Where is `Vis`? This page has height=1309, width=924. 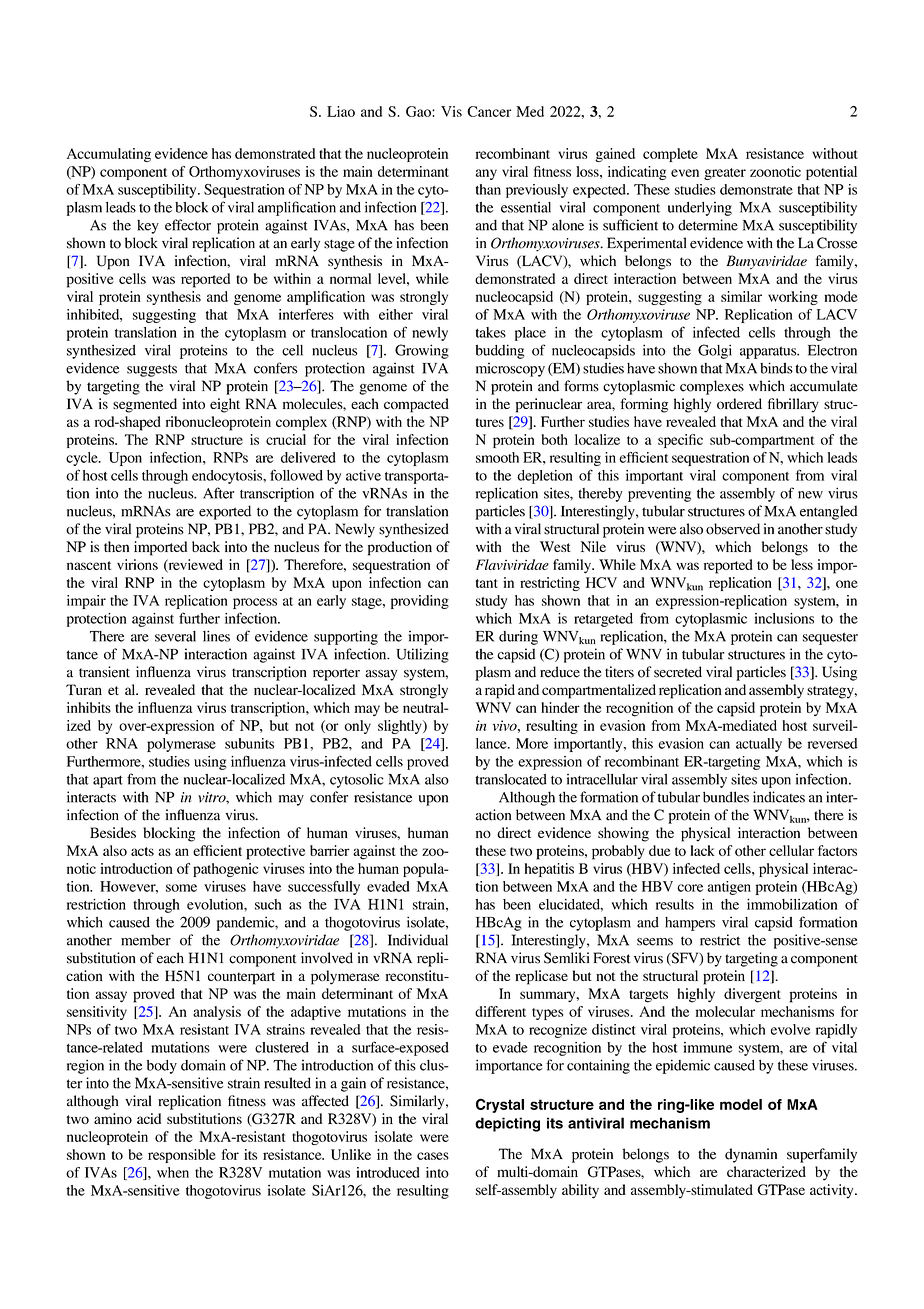 Vis is located at coordinates (451, 111).
